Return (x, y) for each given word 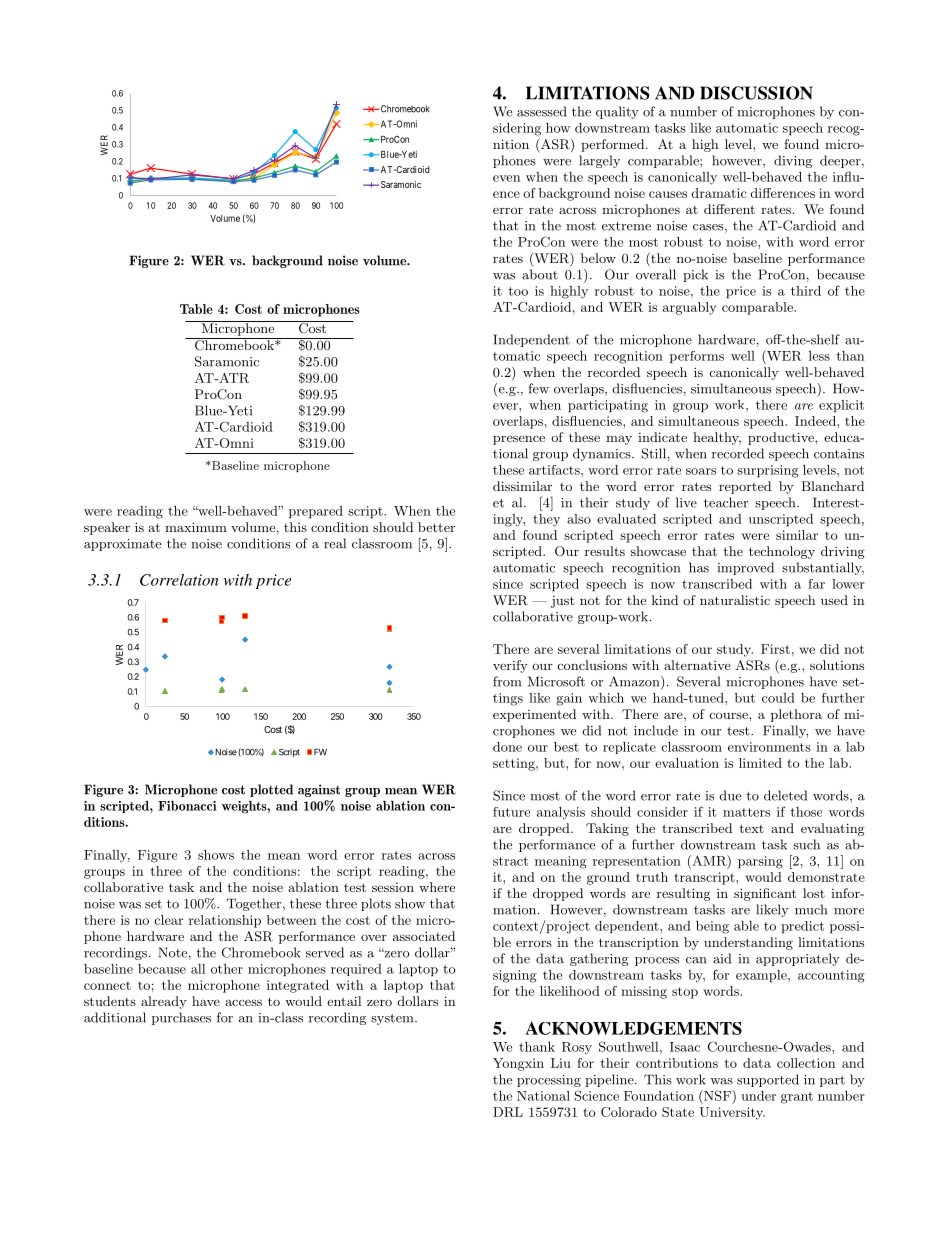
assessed (542, 111)
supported (768, 1080)
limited (760, 763)
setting (515, 764)
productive (782, 438)
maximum (196, 527)
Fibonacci (187, 806)
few (538, 388)
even (506, 178)
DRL (508, 1112)
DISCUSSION (756, 93)
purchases (181, 1018)
